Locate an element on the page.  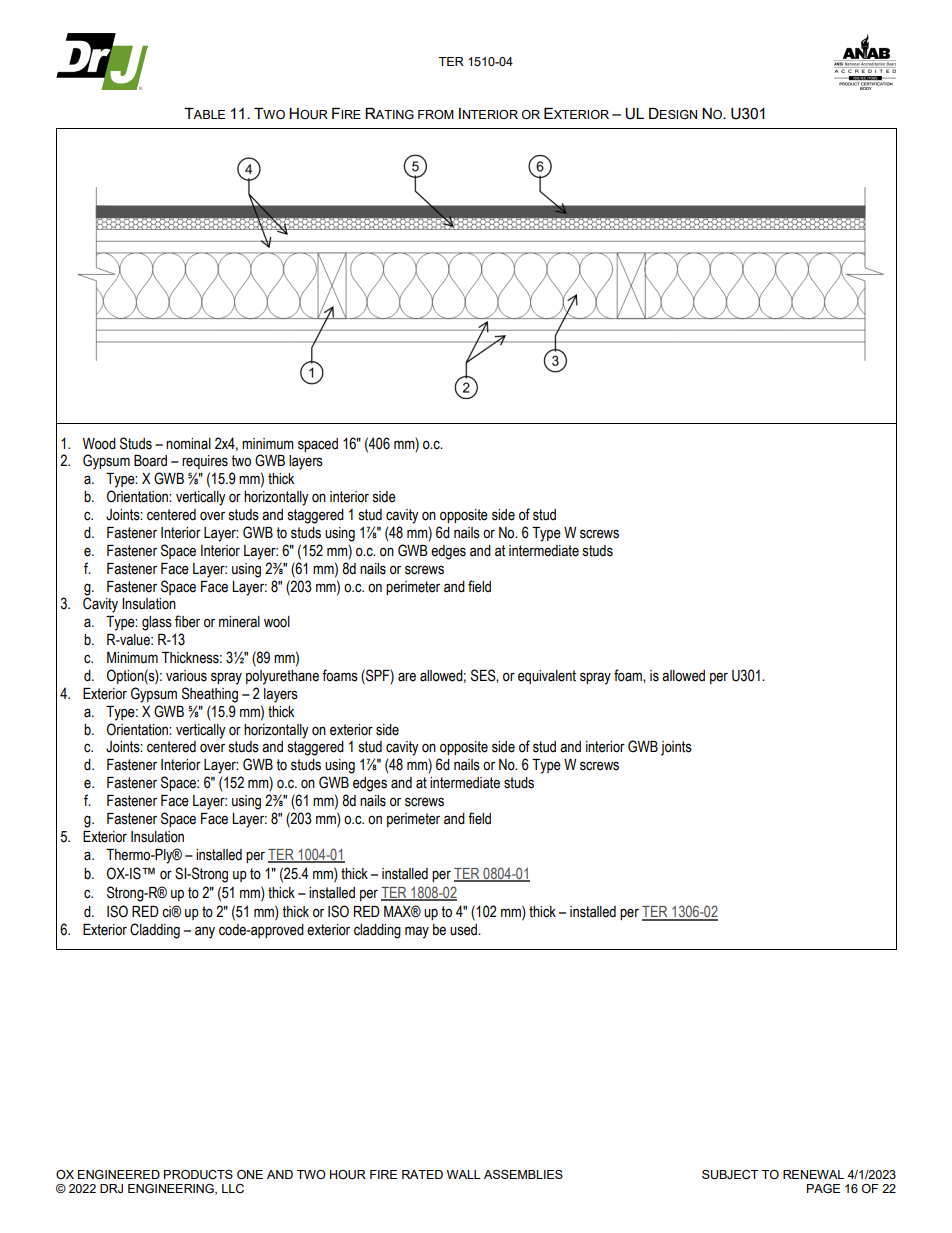
polyurethane is located at coordinates (282, 677).
